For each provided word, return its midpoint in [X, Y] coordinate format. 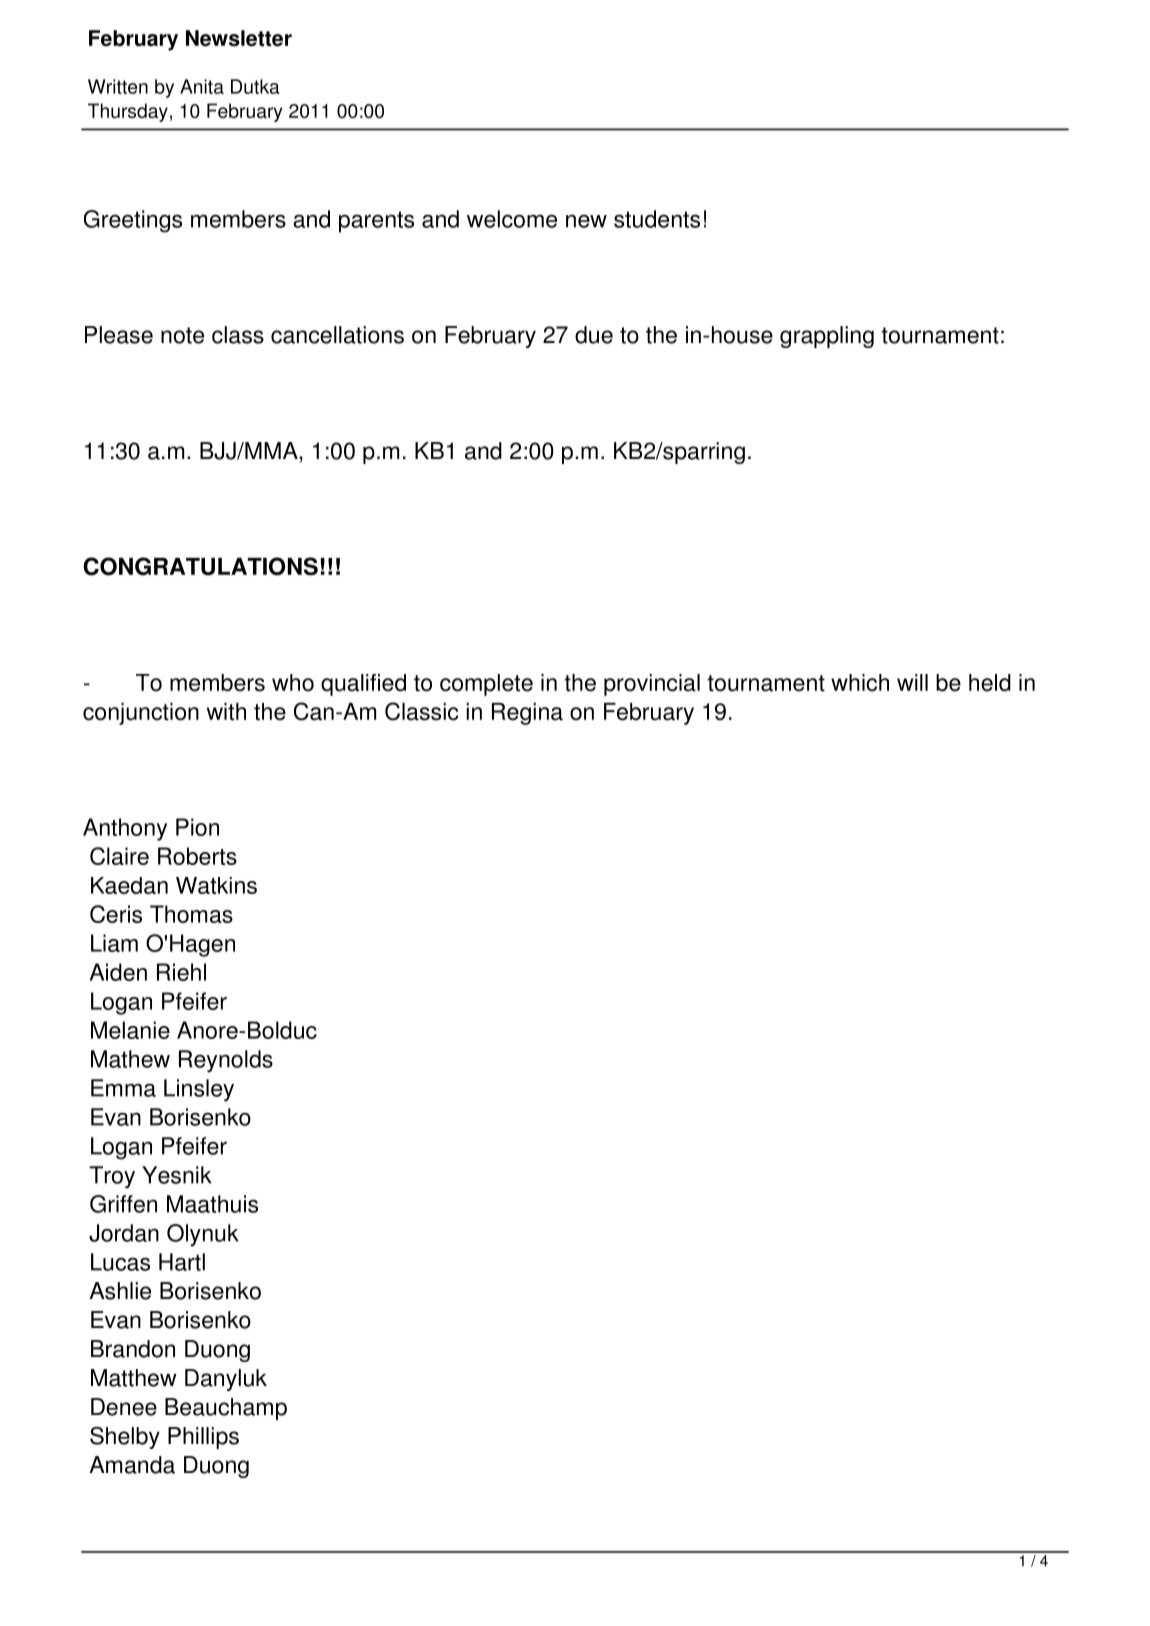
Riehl [181, 972]
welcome [512, 219]
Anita [202, 86]
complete [486, 685]
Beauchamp [226, 1409]
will [912, 682]
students [657, 219]
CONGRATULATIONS [200, 566]
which [860, 683]
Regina [527, 714]
